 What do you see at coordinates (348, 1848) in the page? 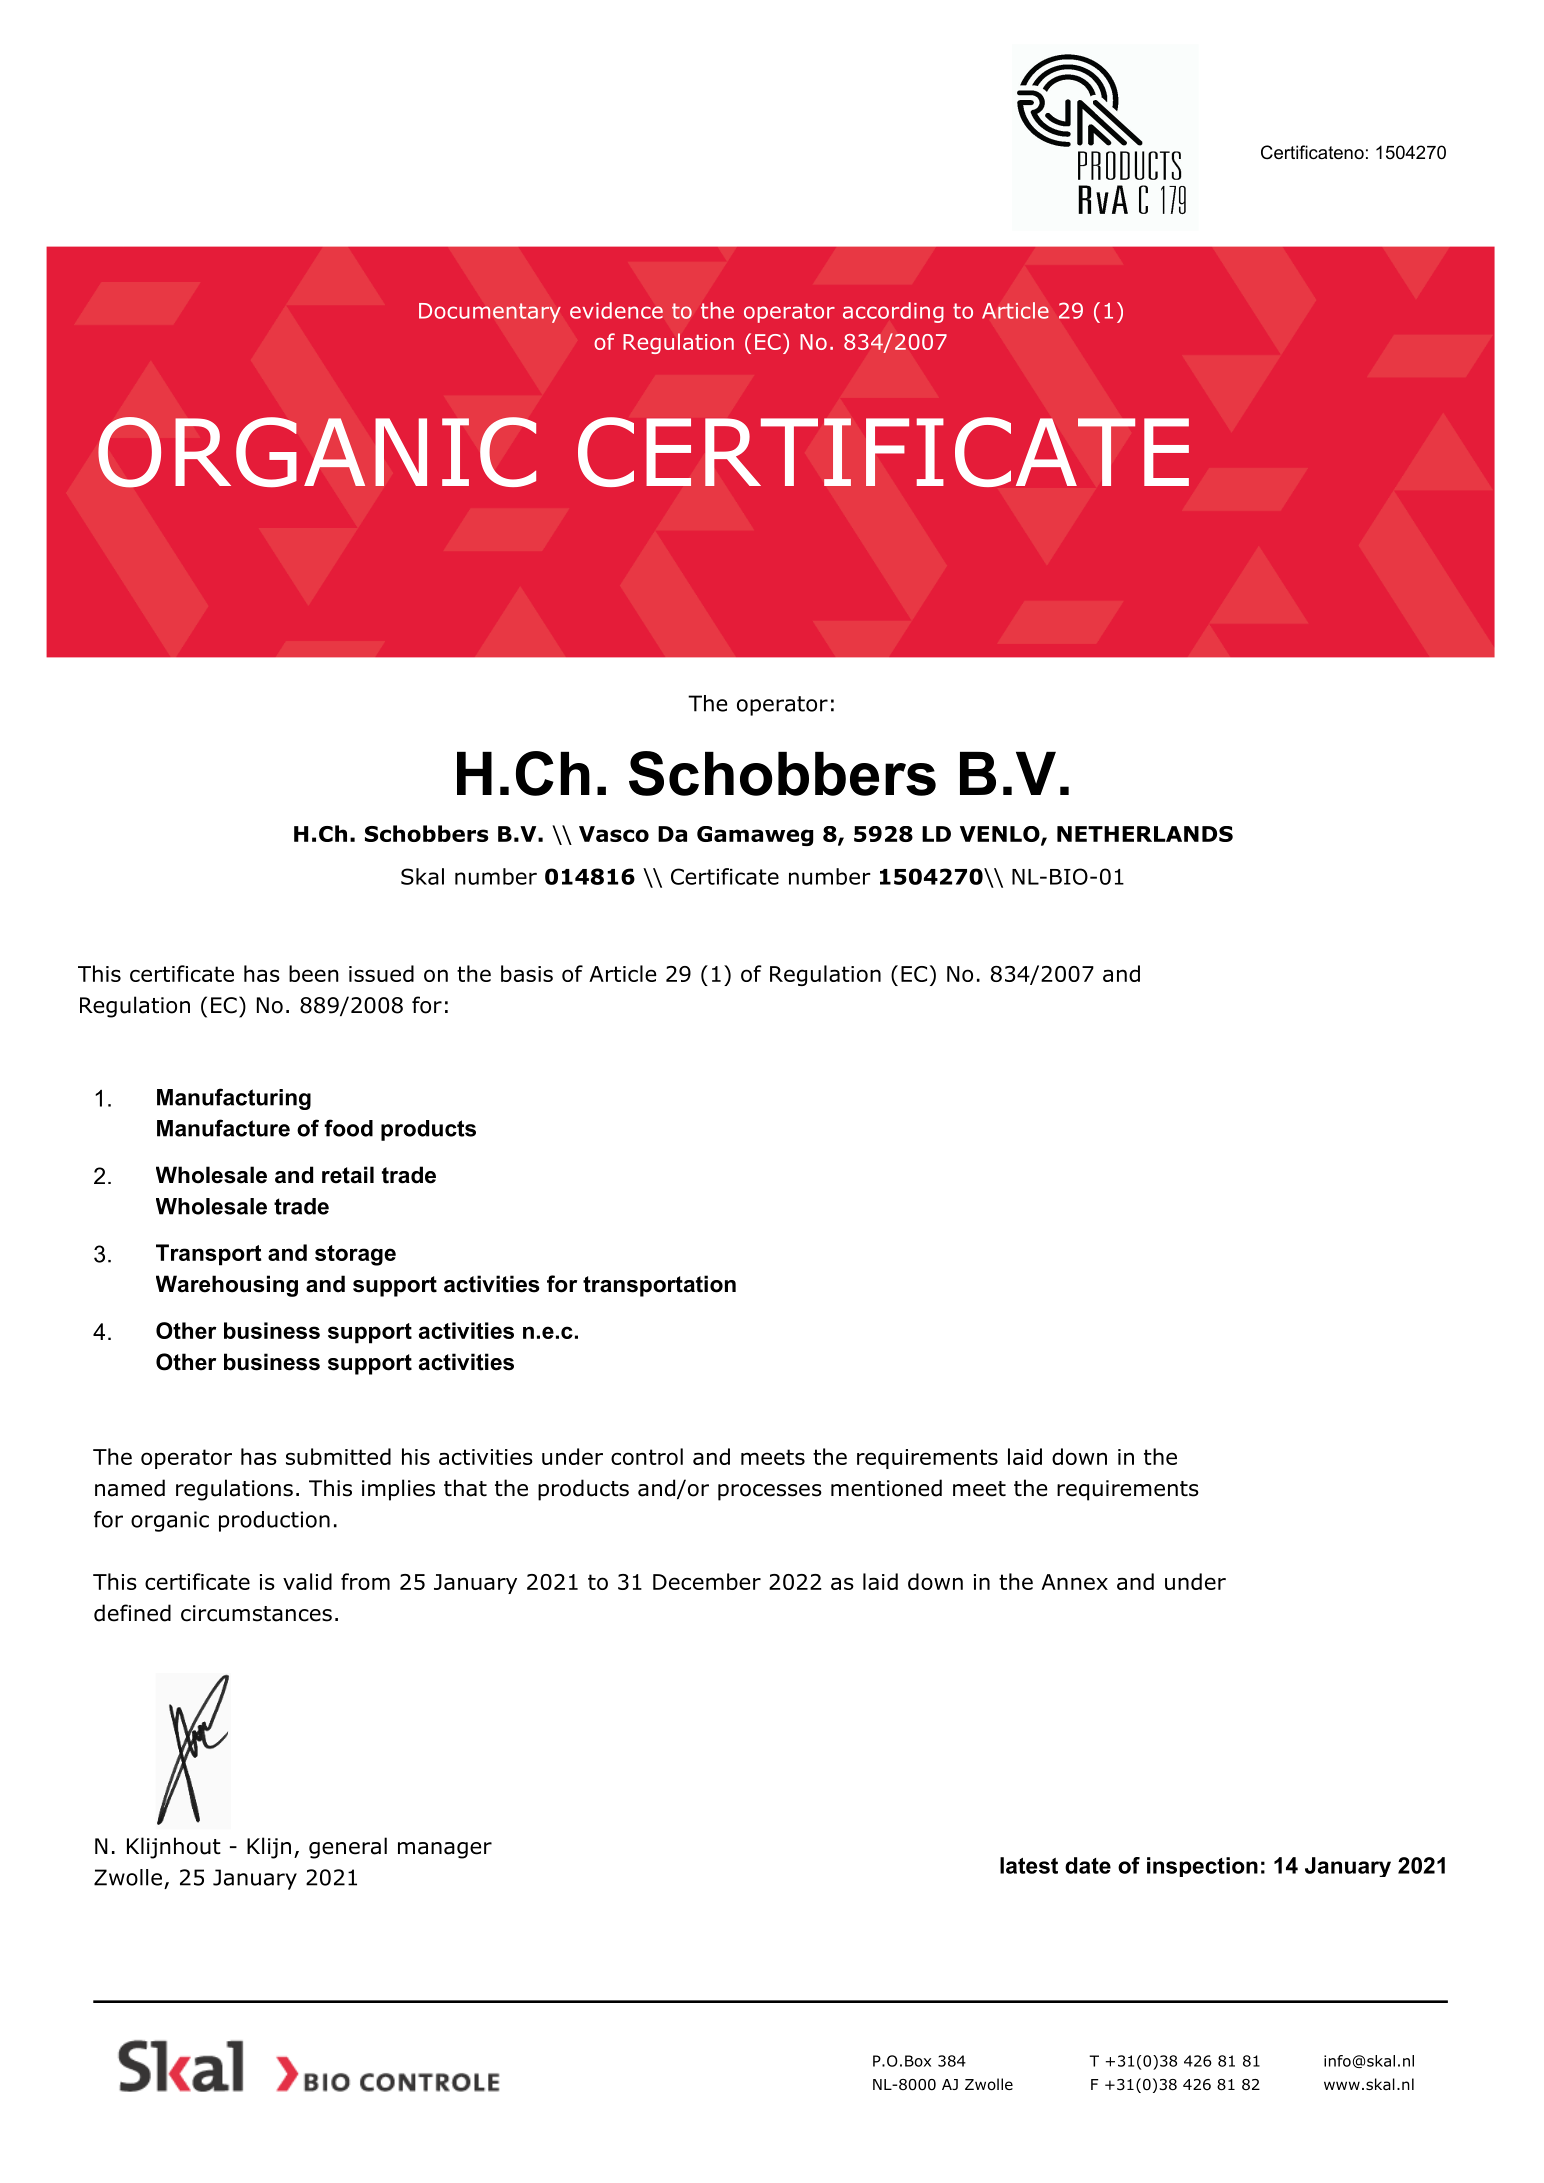
I see `general` at bounding box center [348, 1848].
